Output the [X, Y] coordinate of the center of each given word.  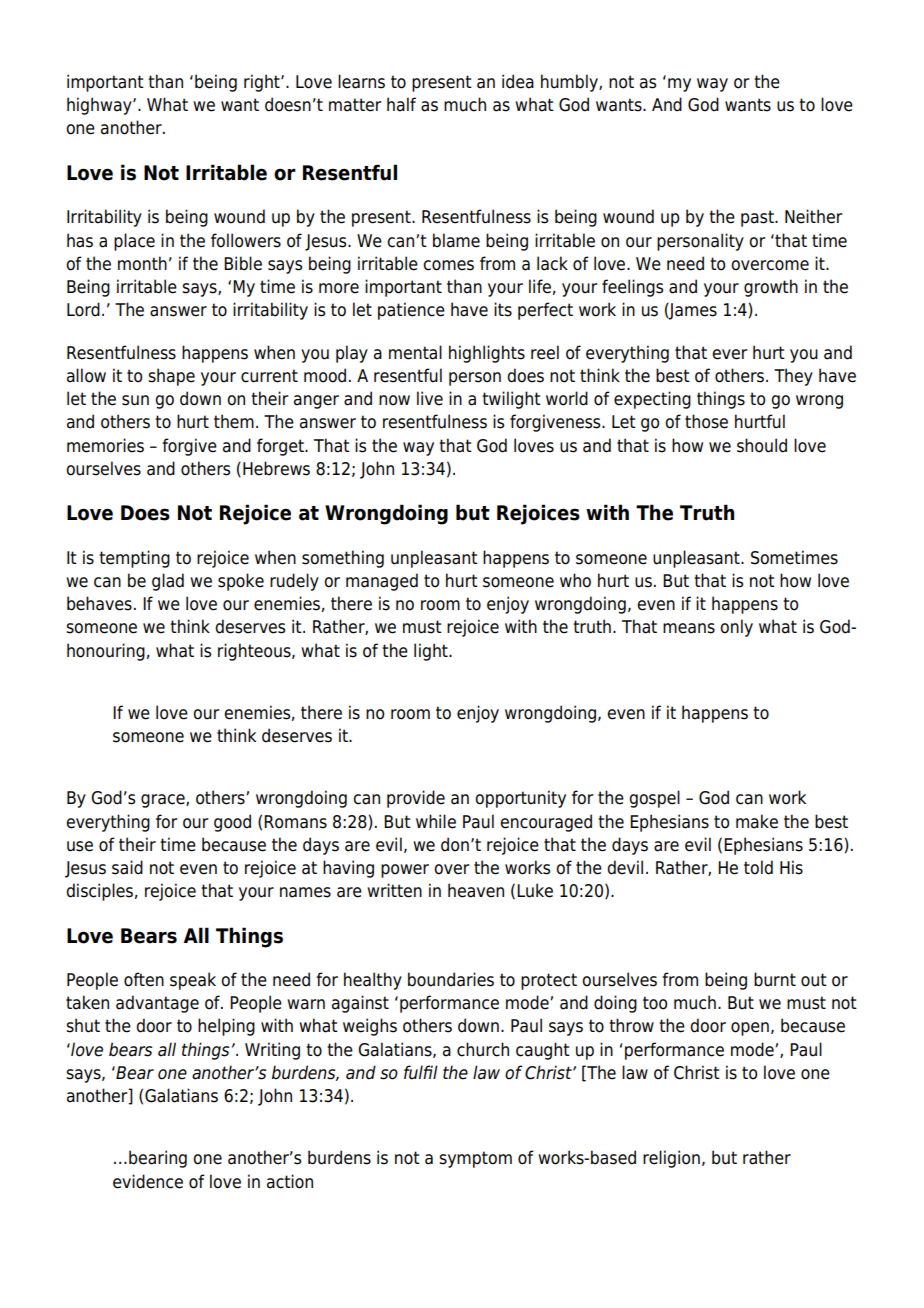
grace [164, 801]
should [762, 445]
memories [105, 445]
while [436, 821]
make [757, 821]
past [758, 218]
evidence [148, 1181]
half [401, 104]
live [430, 398]
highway [100, 106]
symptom [475, 1159]
